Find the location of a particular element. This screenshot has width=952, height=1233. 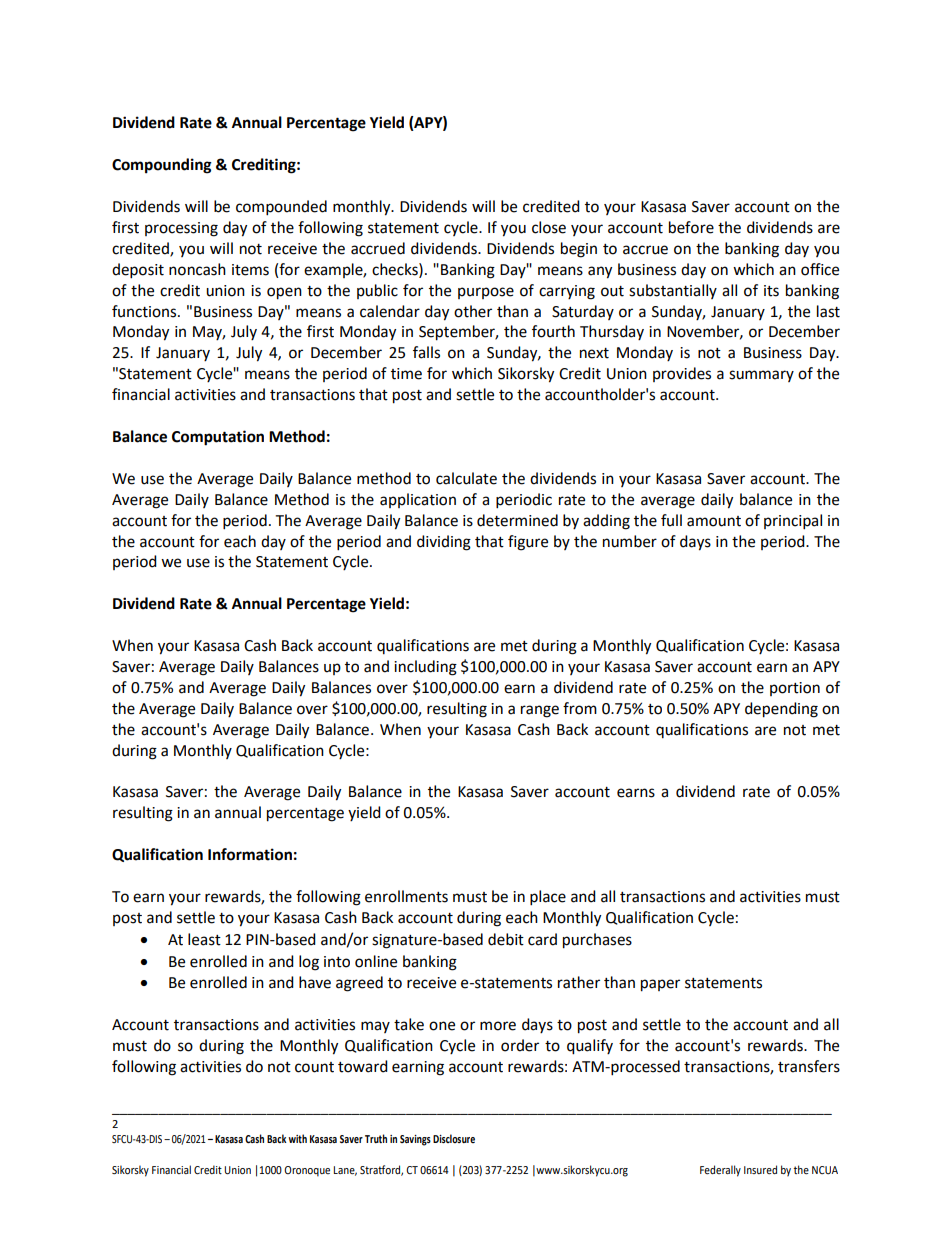

before is located at coordinates (691, 227).
